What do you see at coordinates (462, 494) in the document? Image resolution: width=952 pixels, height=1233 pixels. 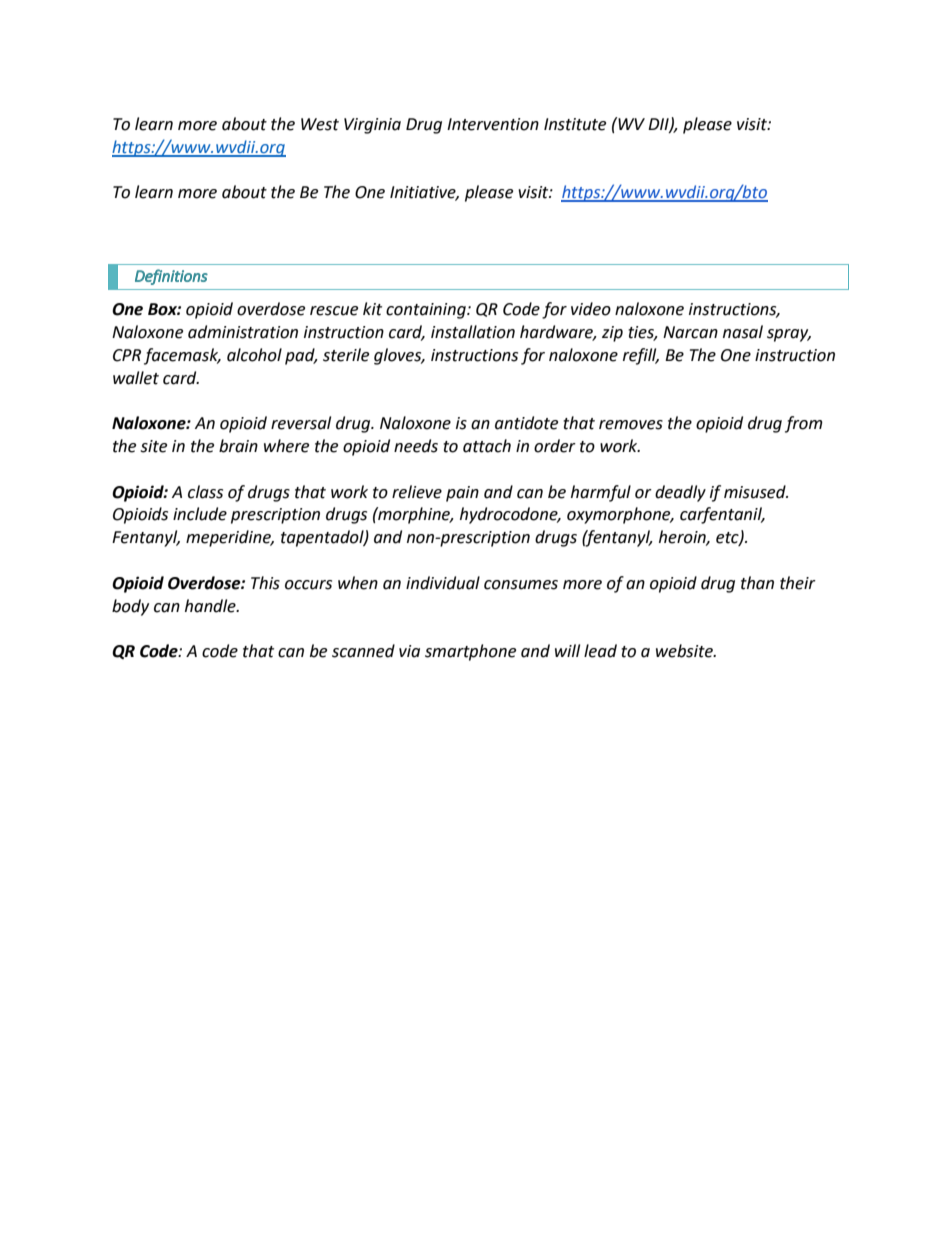 I see `pain` at bounding box center [462, 494].
